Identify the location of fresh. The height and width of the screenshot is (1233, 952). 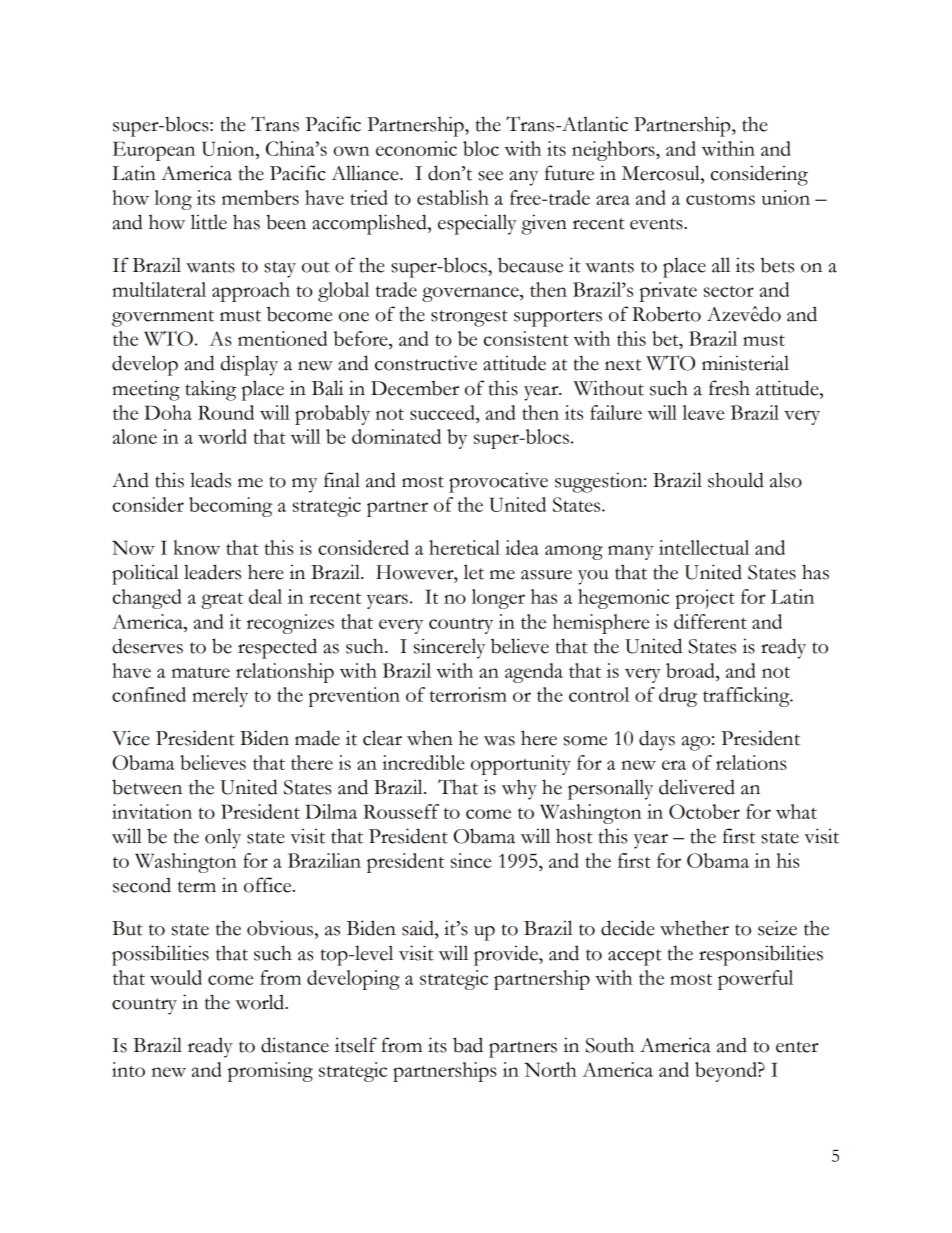
(729, 388).
